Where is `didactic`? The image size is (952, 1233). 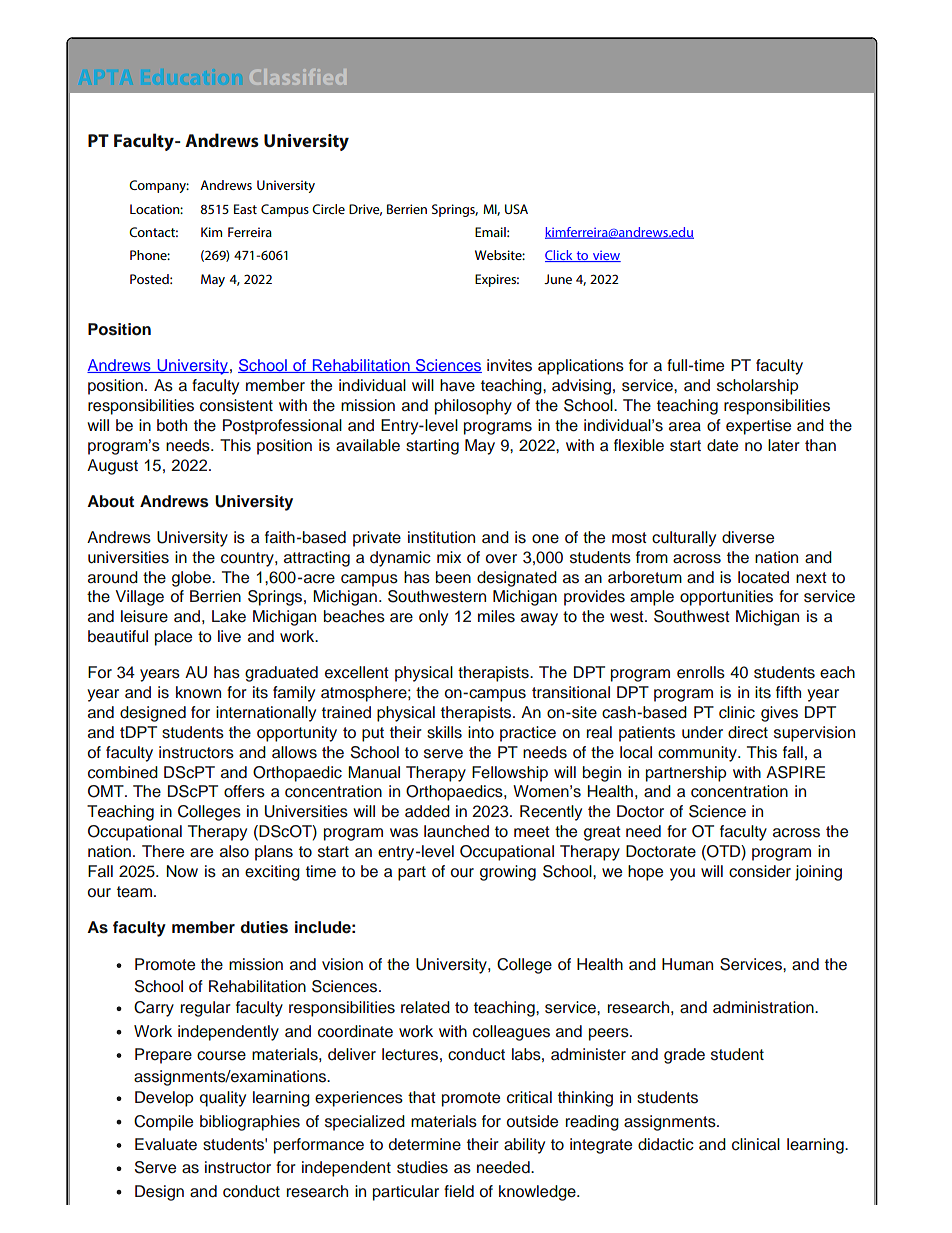 didactic is located at coordinates (666, 1144).
